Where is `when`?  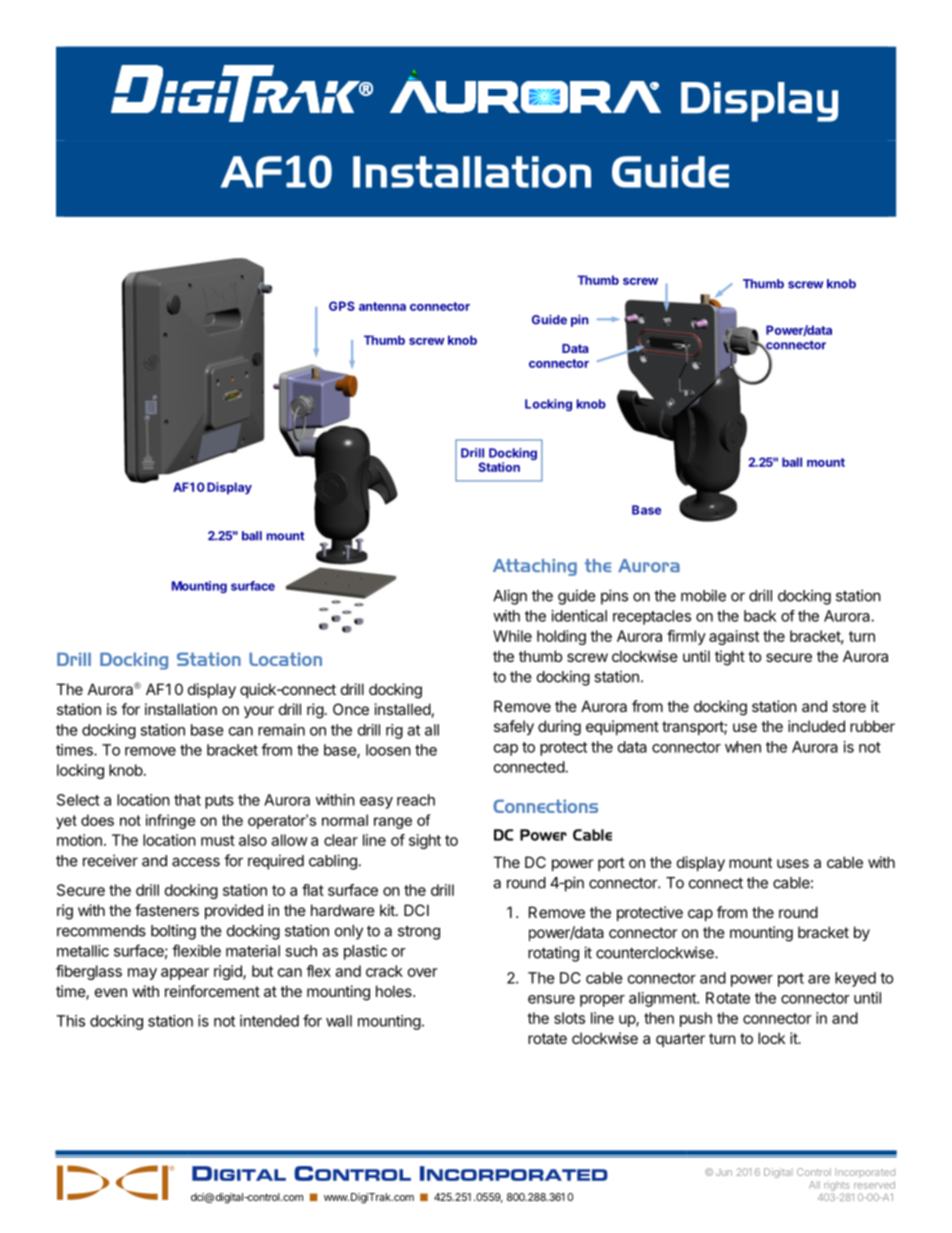
when is located at coordinates (743, 747).
